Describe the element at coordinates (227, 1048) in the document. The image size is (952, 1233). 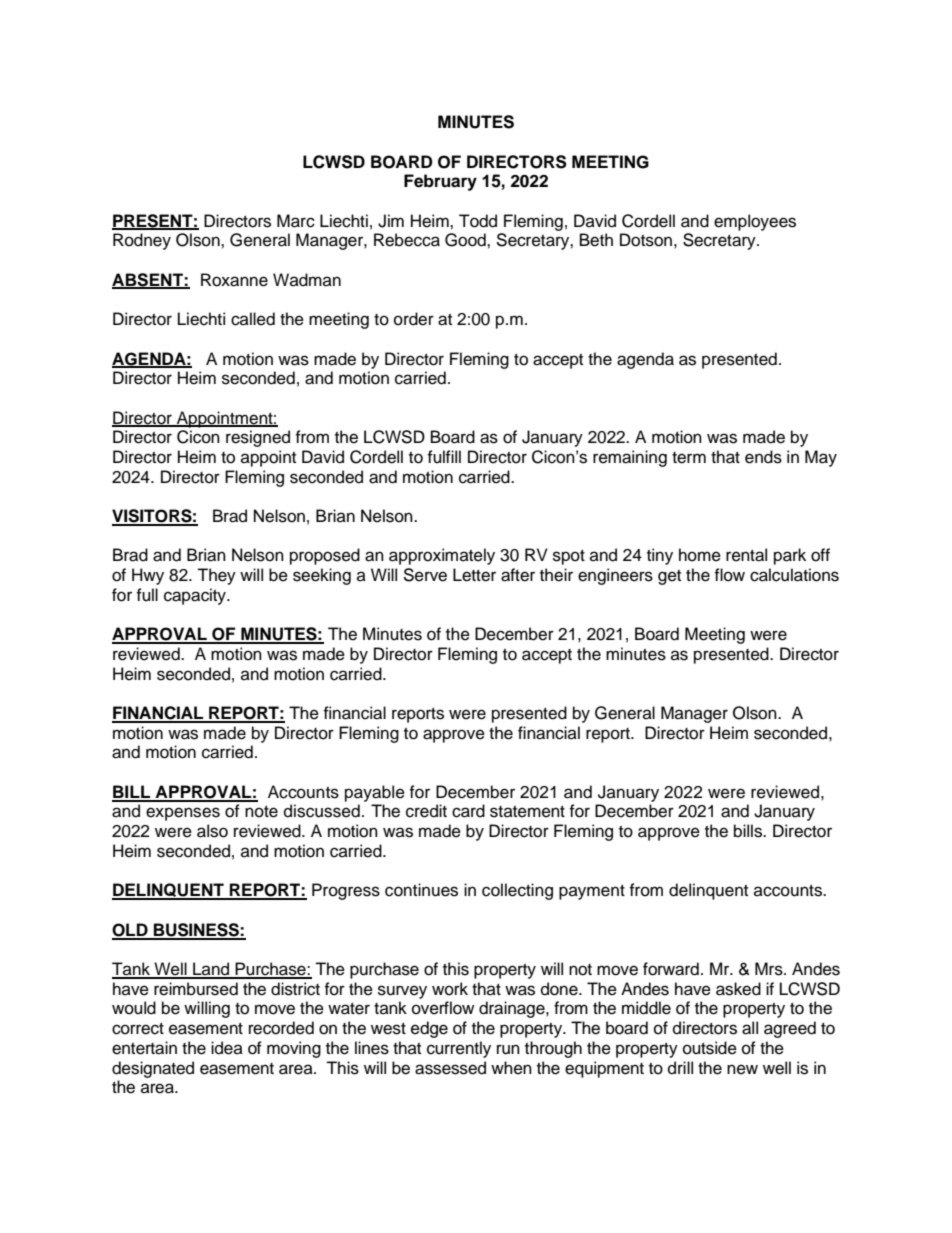
I see `idea` at that location.
